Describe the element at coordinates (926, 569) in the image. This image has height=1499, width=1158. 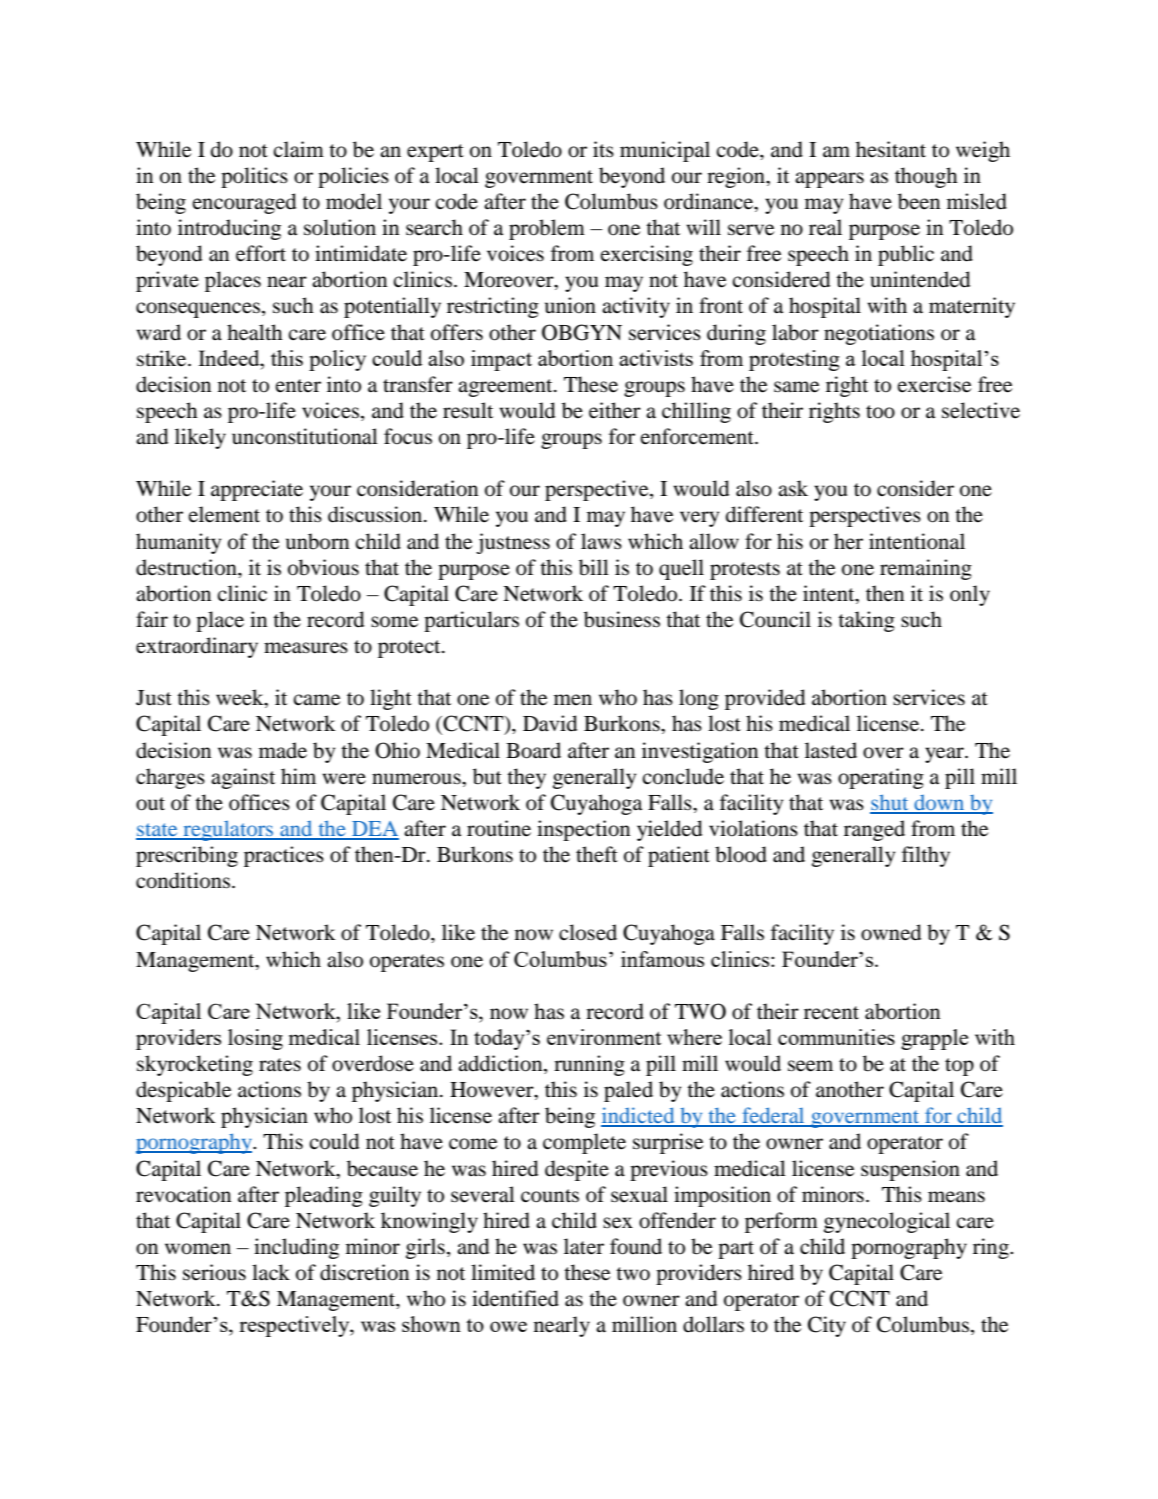
I see `remaining` at that location.
